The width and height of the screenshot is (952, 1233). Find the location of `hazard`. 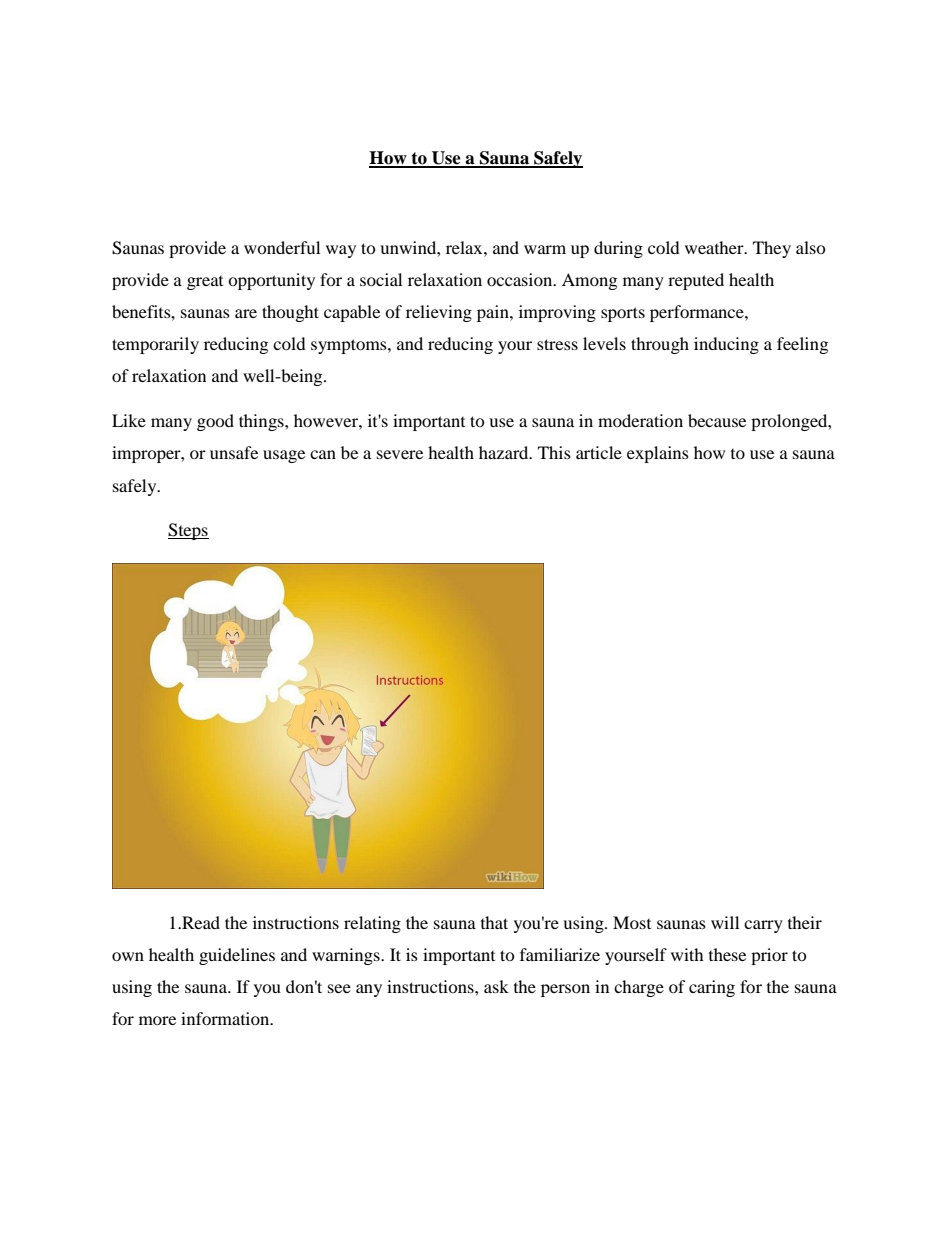

hazard is located at coordinates (505, 452).
